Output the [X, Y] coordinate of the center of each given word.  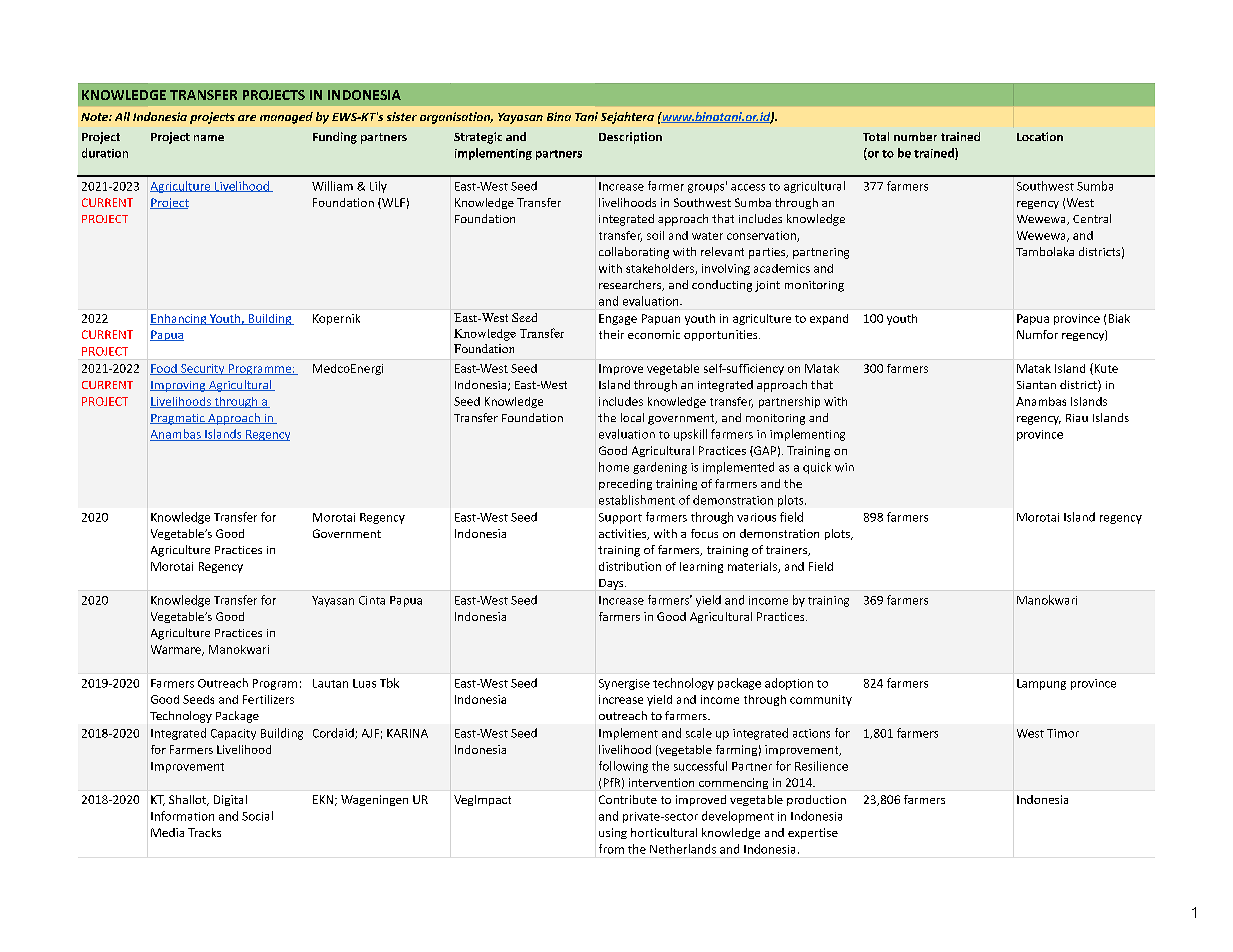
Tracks [204, 832]
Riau [1077, 418]
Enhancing [179, 319]
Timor [1063, 733]
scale [699, 733]
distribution [630, 566]
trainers [788, 551]
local [632, 417]
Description [630, 138]
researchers [631, 285]
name [209, 138]
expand [829, 319]
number [915, 136]
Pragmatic [178, 419]
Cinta [372, 600]
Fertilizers [268, 699]
